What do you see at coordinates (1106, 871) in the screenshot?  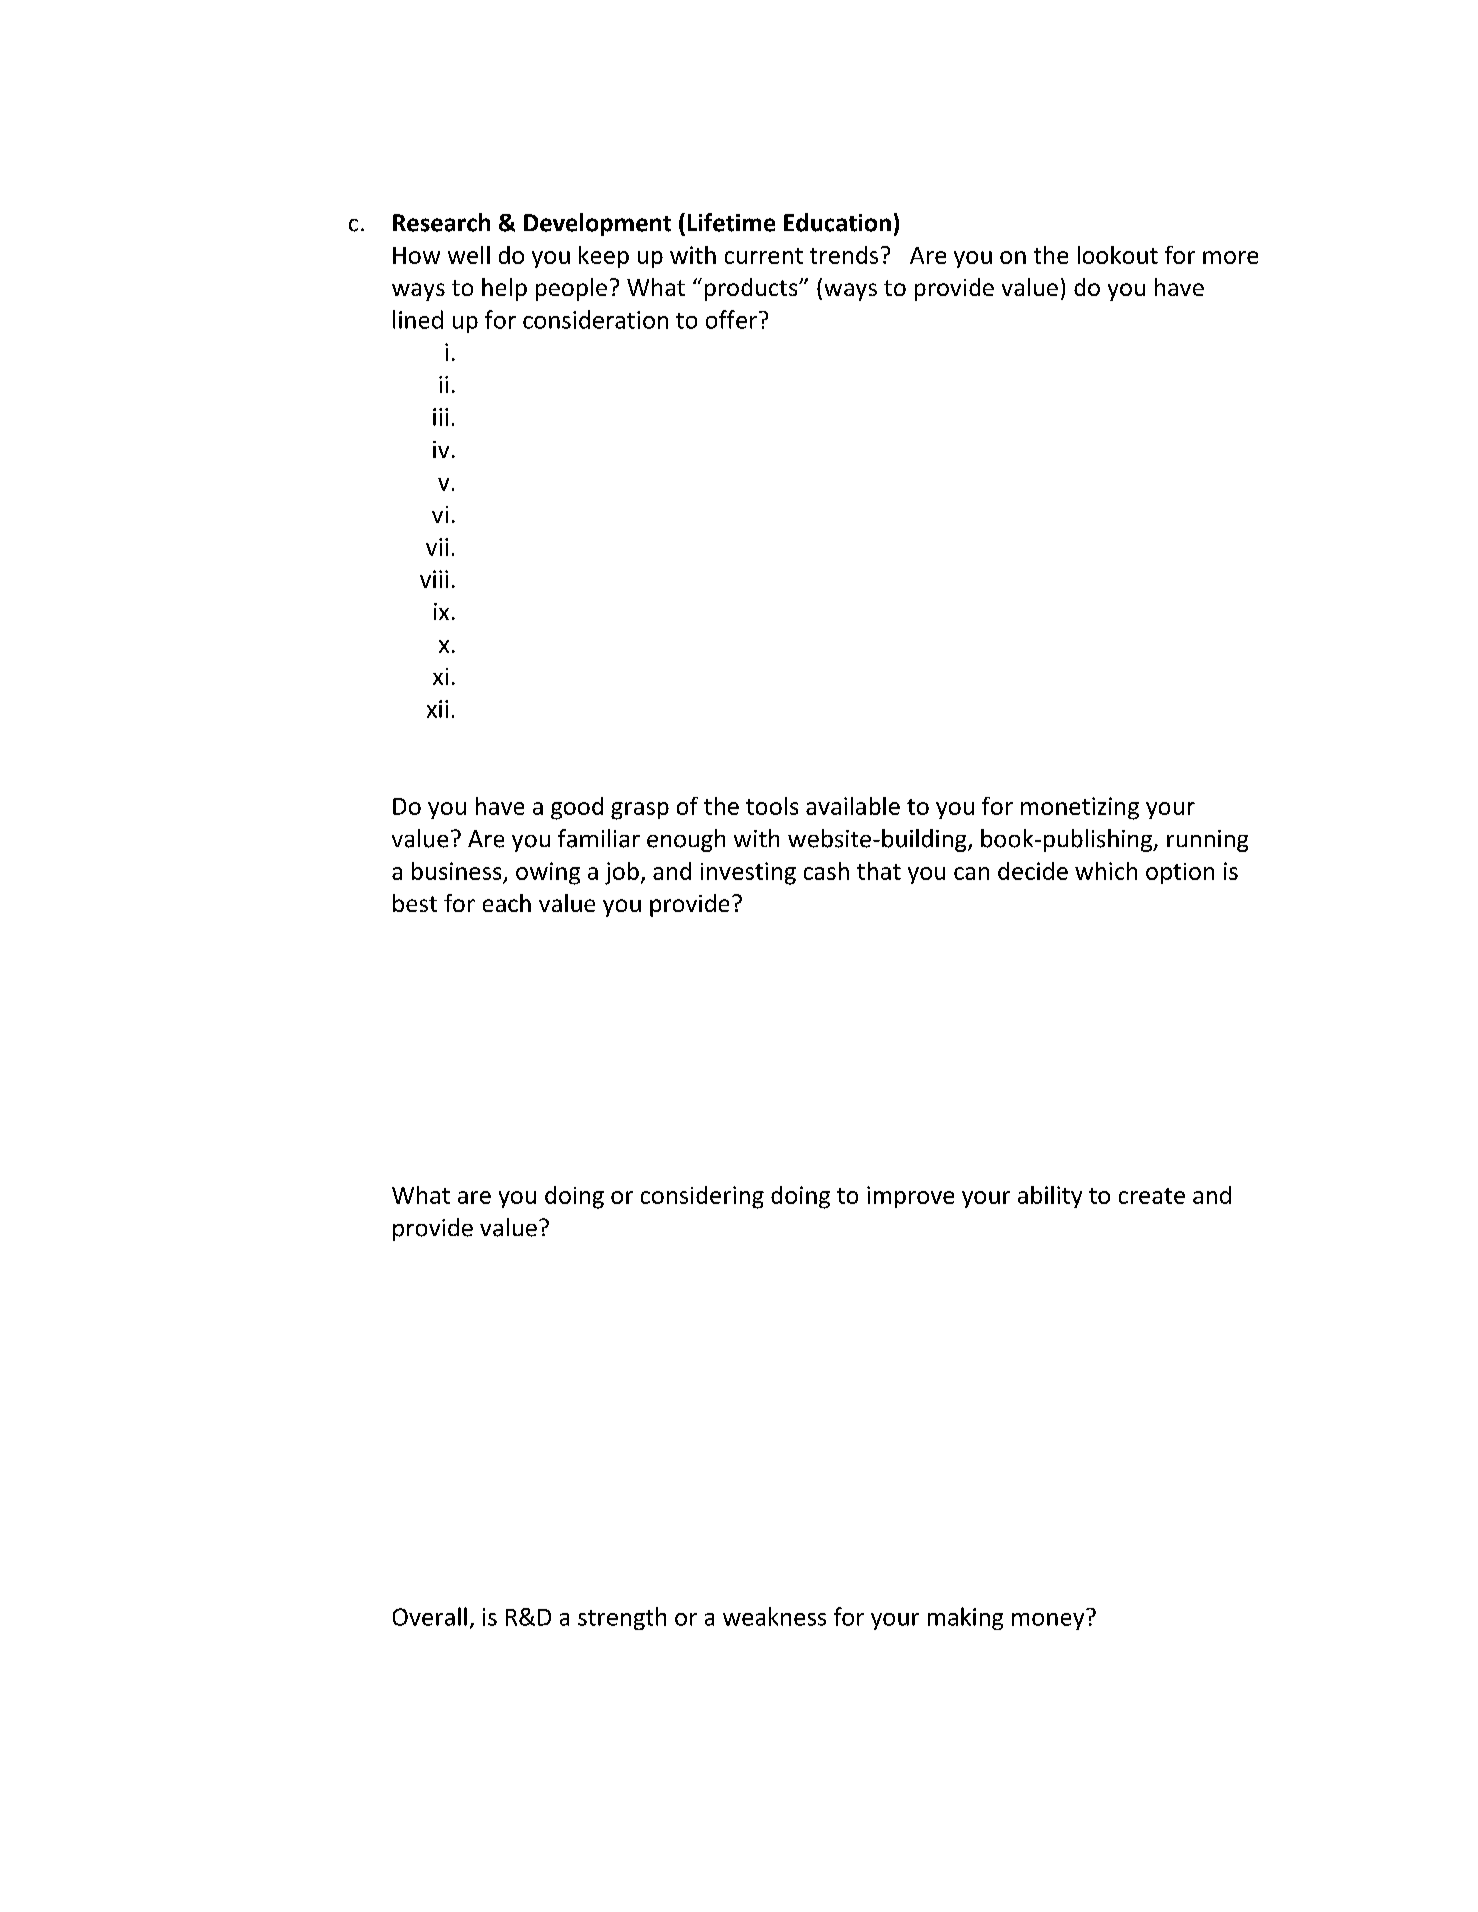 I see `which` at bounding box center [1106, 871].
